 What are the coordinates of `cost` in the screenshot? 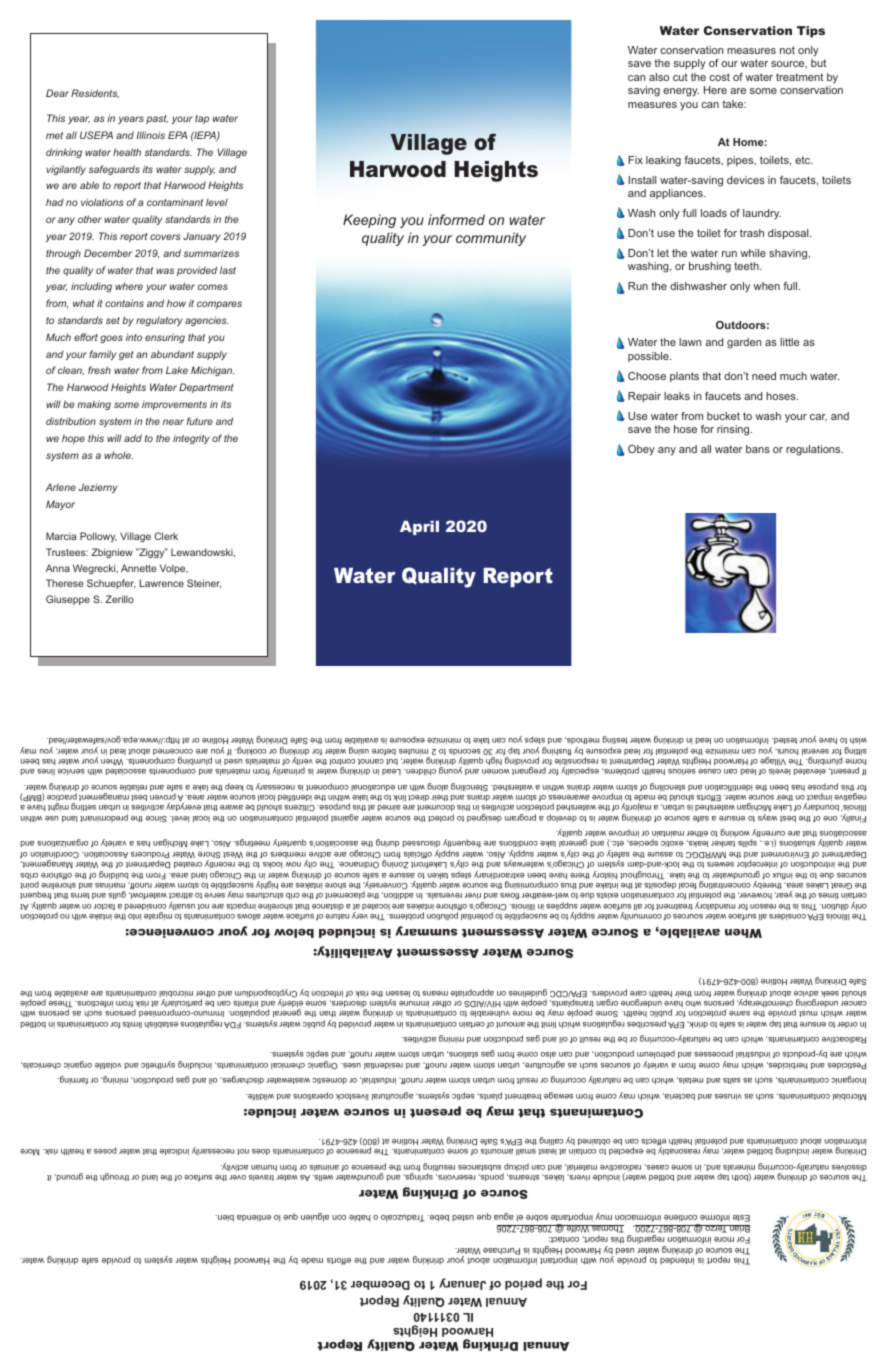 It's located at (719, 77).
